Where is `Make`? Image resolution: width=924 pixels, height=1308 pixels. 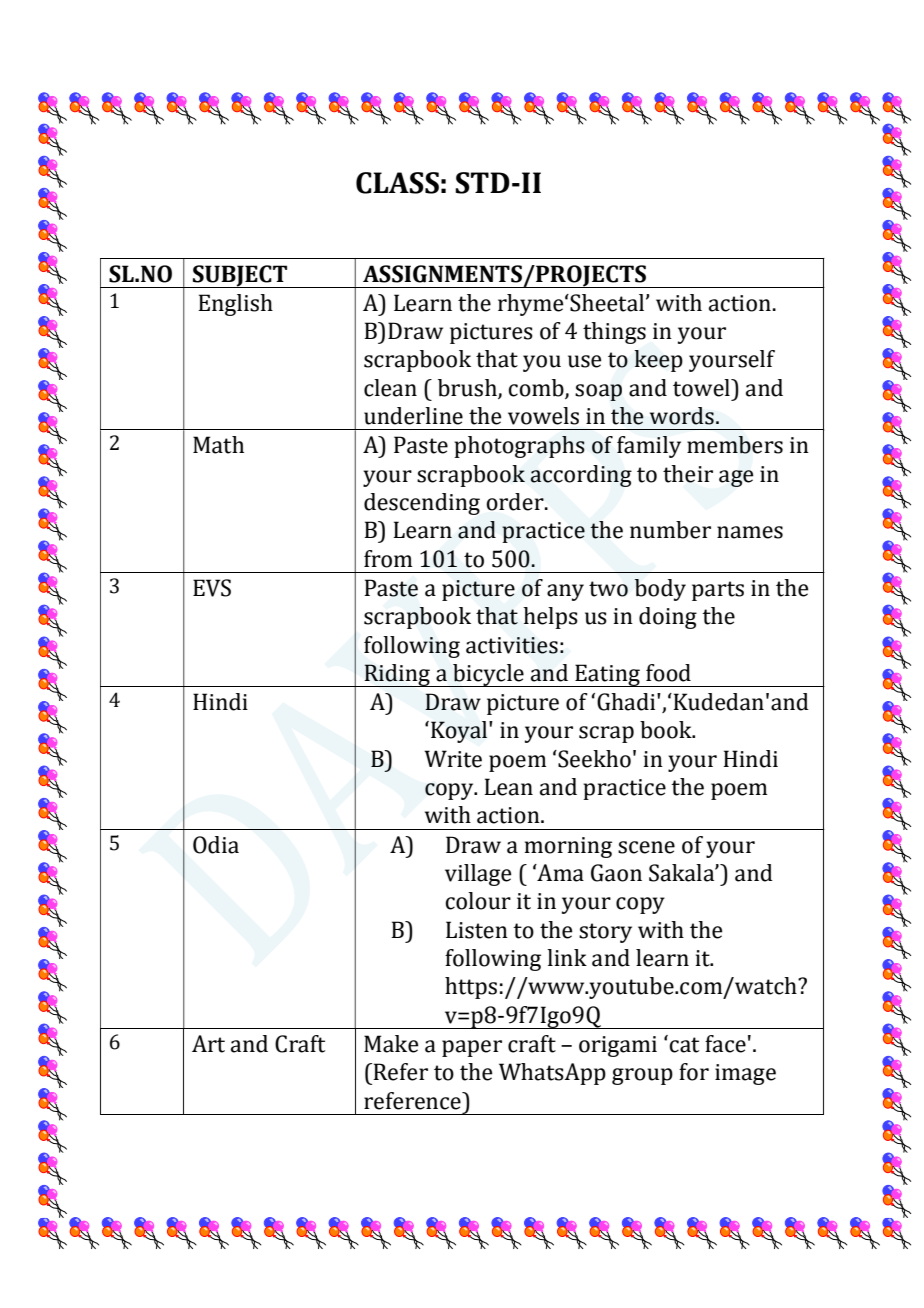 Make is located at coordinates (391, 1044).
